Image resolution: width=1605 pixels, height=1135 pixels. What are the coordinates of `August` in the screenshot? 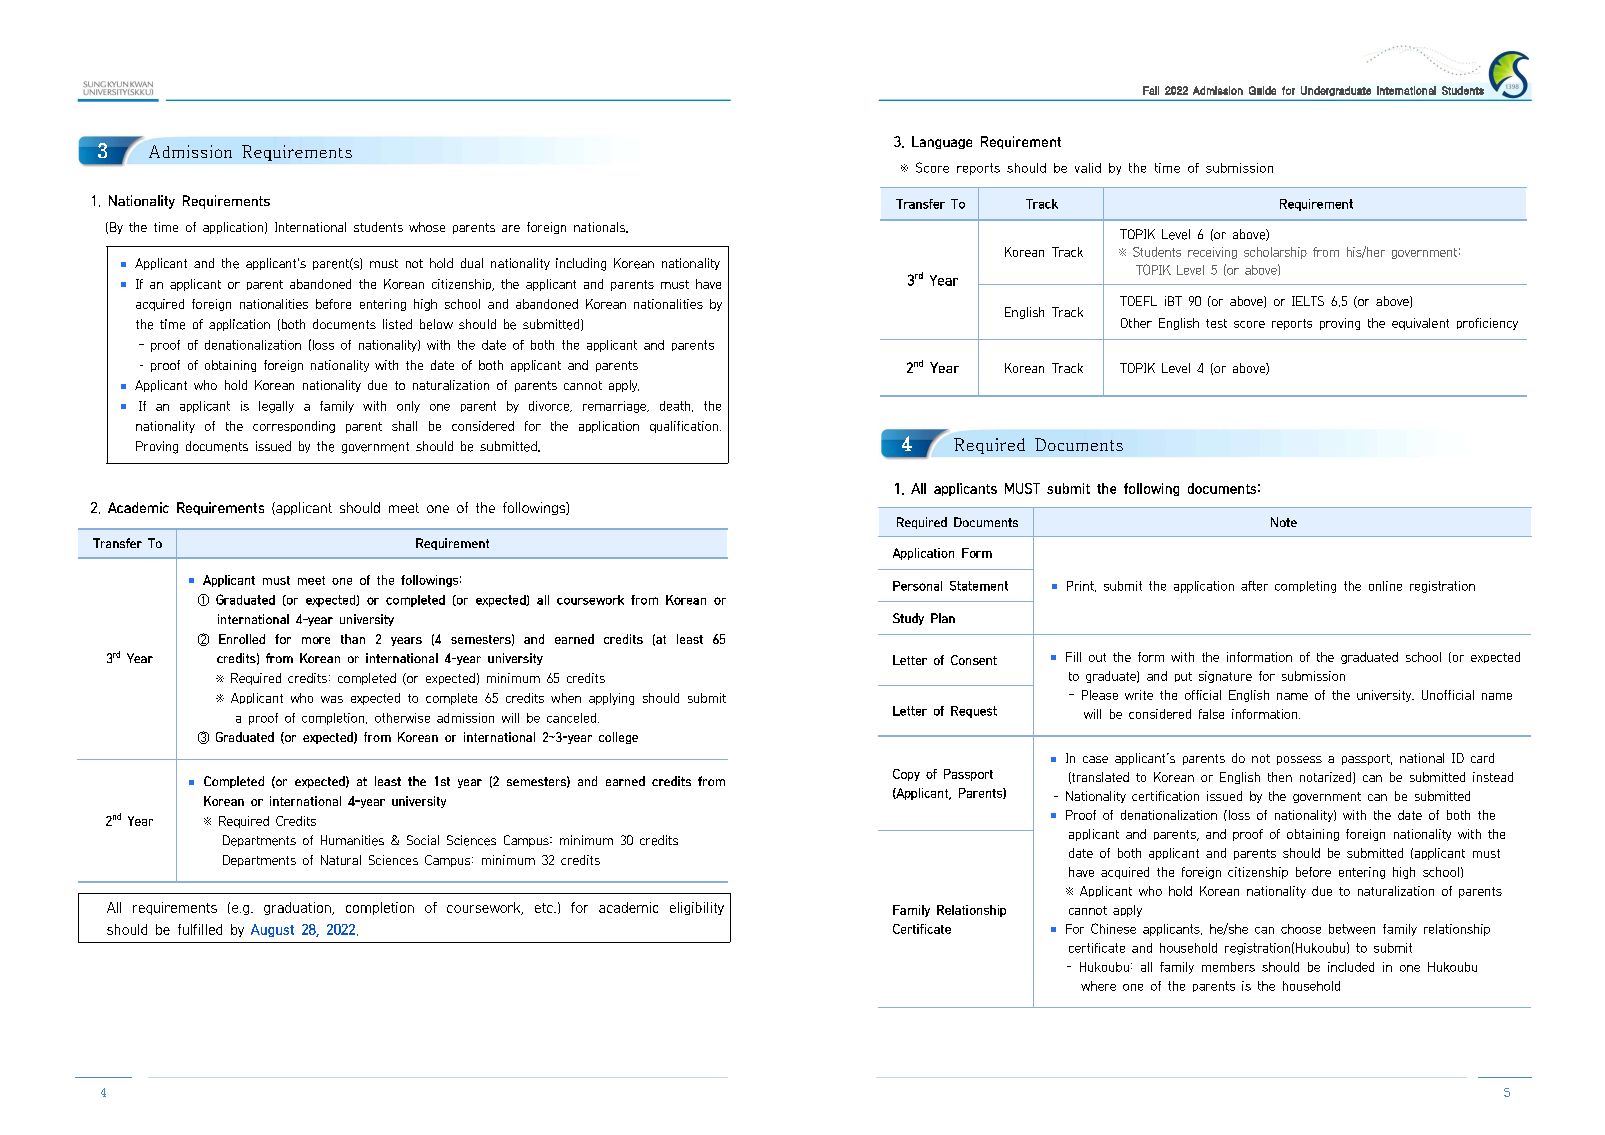 It's located at (272, 930).
